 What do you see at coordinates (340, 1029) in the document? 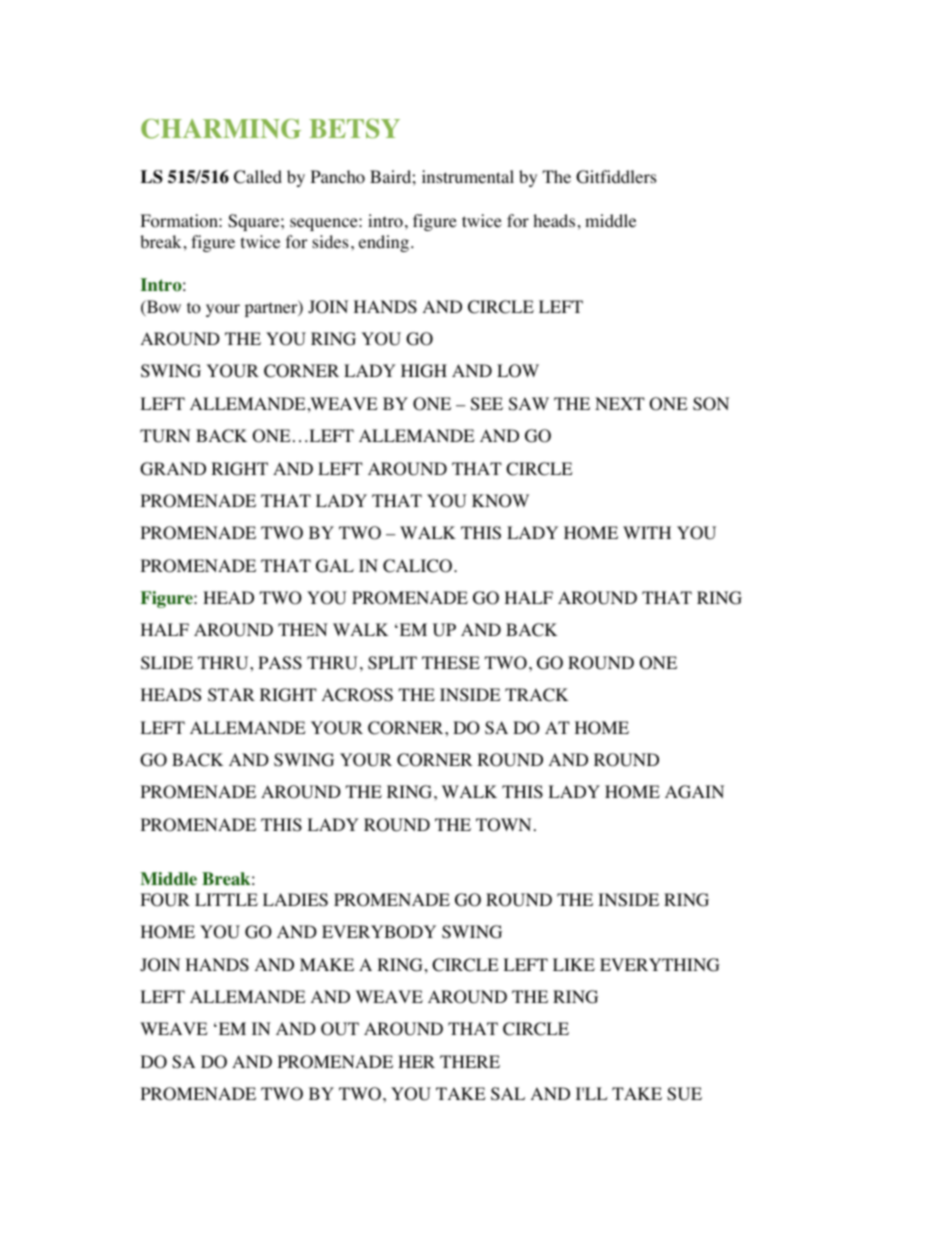
I see `OUT` at bounding box center [340, 1029].
